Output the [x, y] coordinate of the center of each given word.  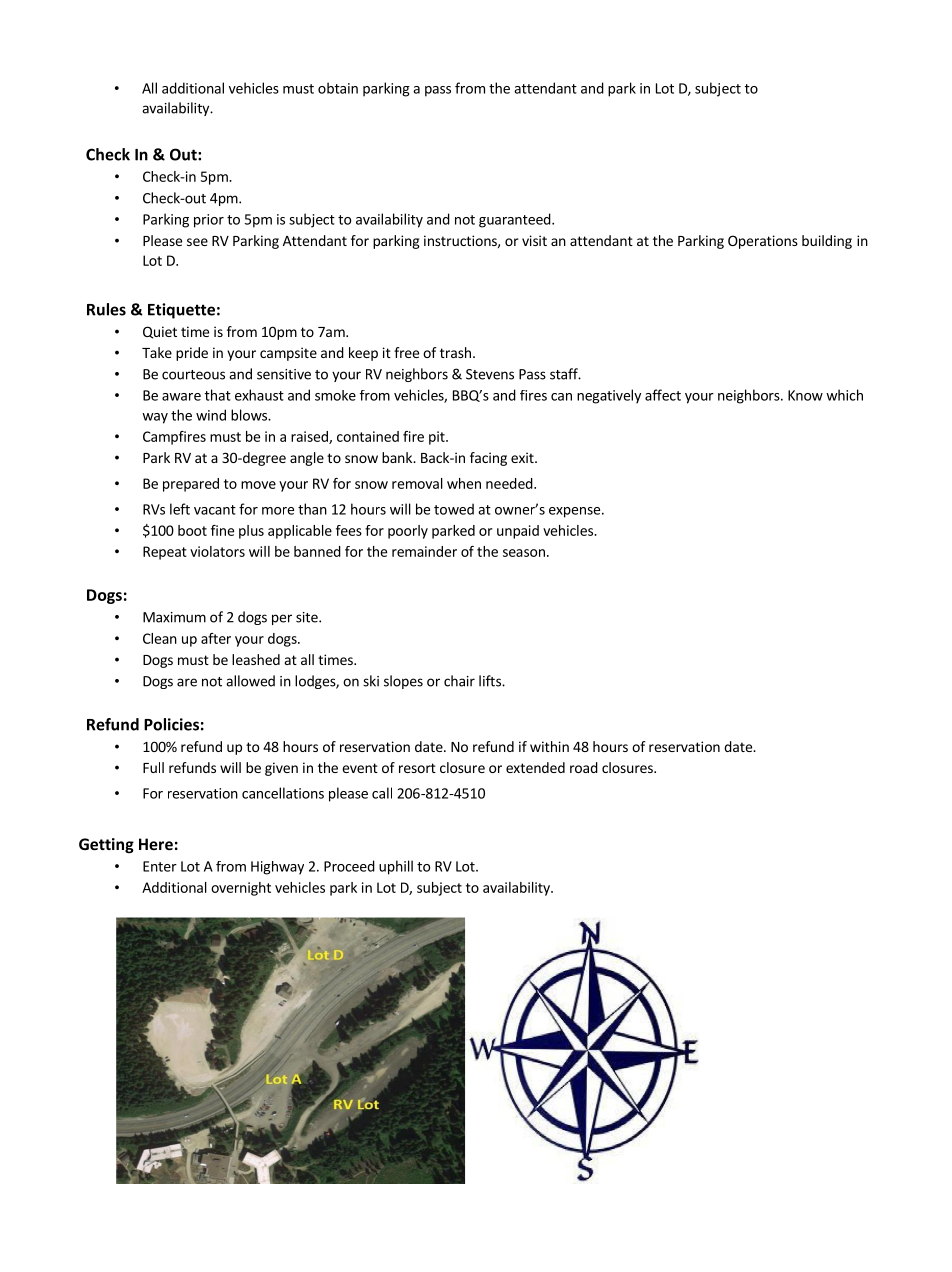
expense [574, 512]
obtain [338, 88]
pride [192, 354]
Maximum [174, 617]
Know [805, 395]
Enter [160, 866]
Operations [763, 242]
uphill [396, 867]
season [524, 553]
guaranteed [515, 220]
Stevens [490, 374]
